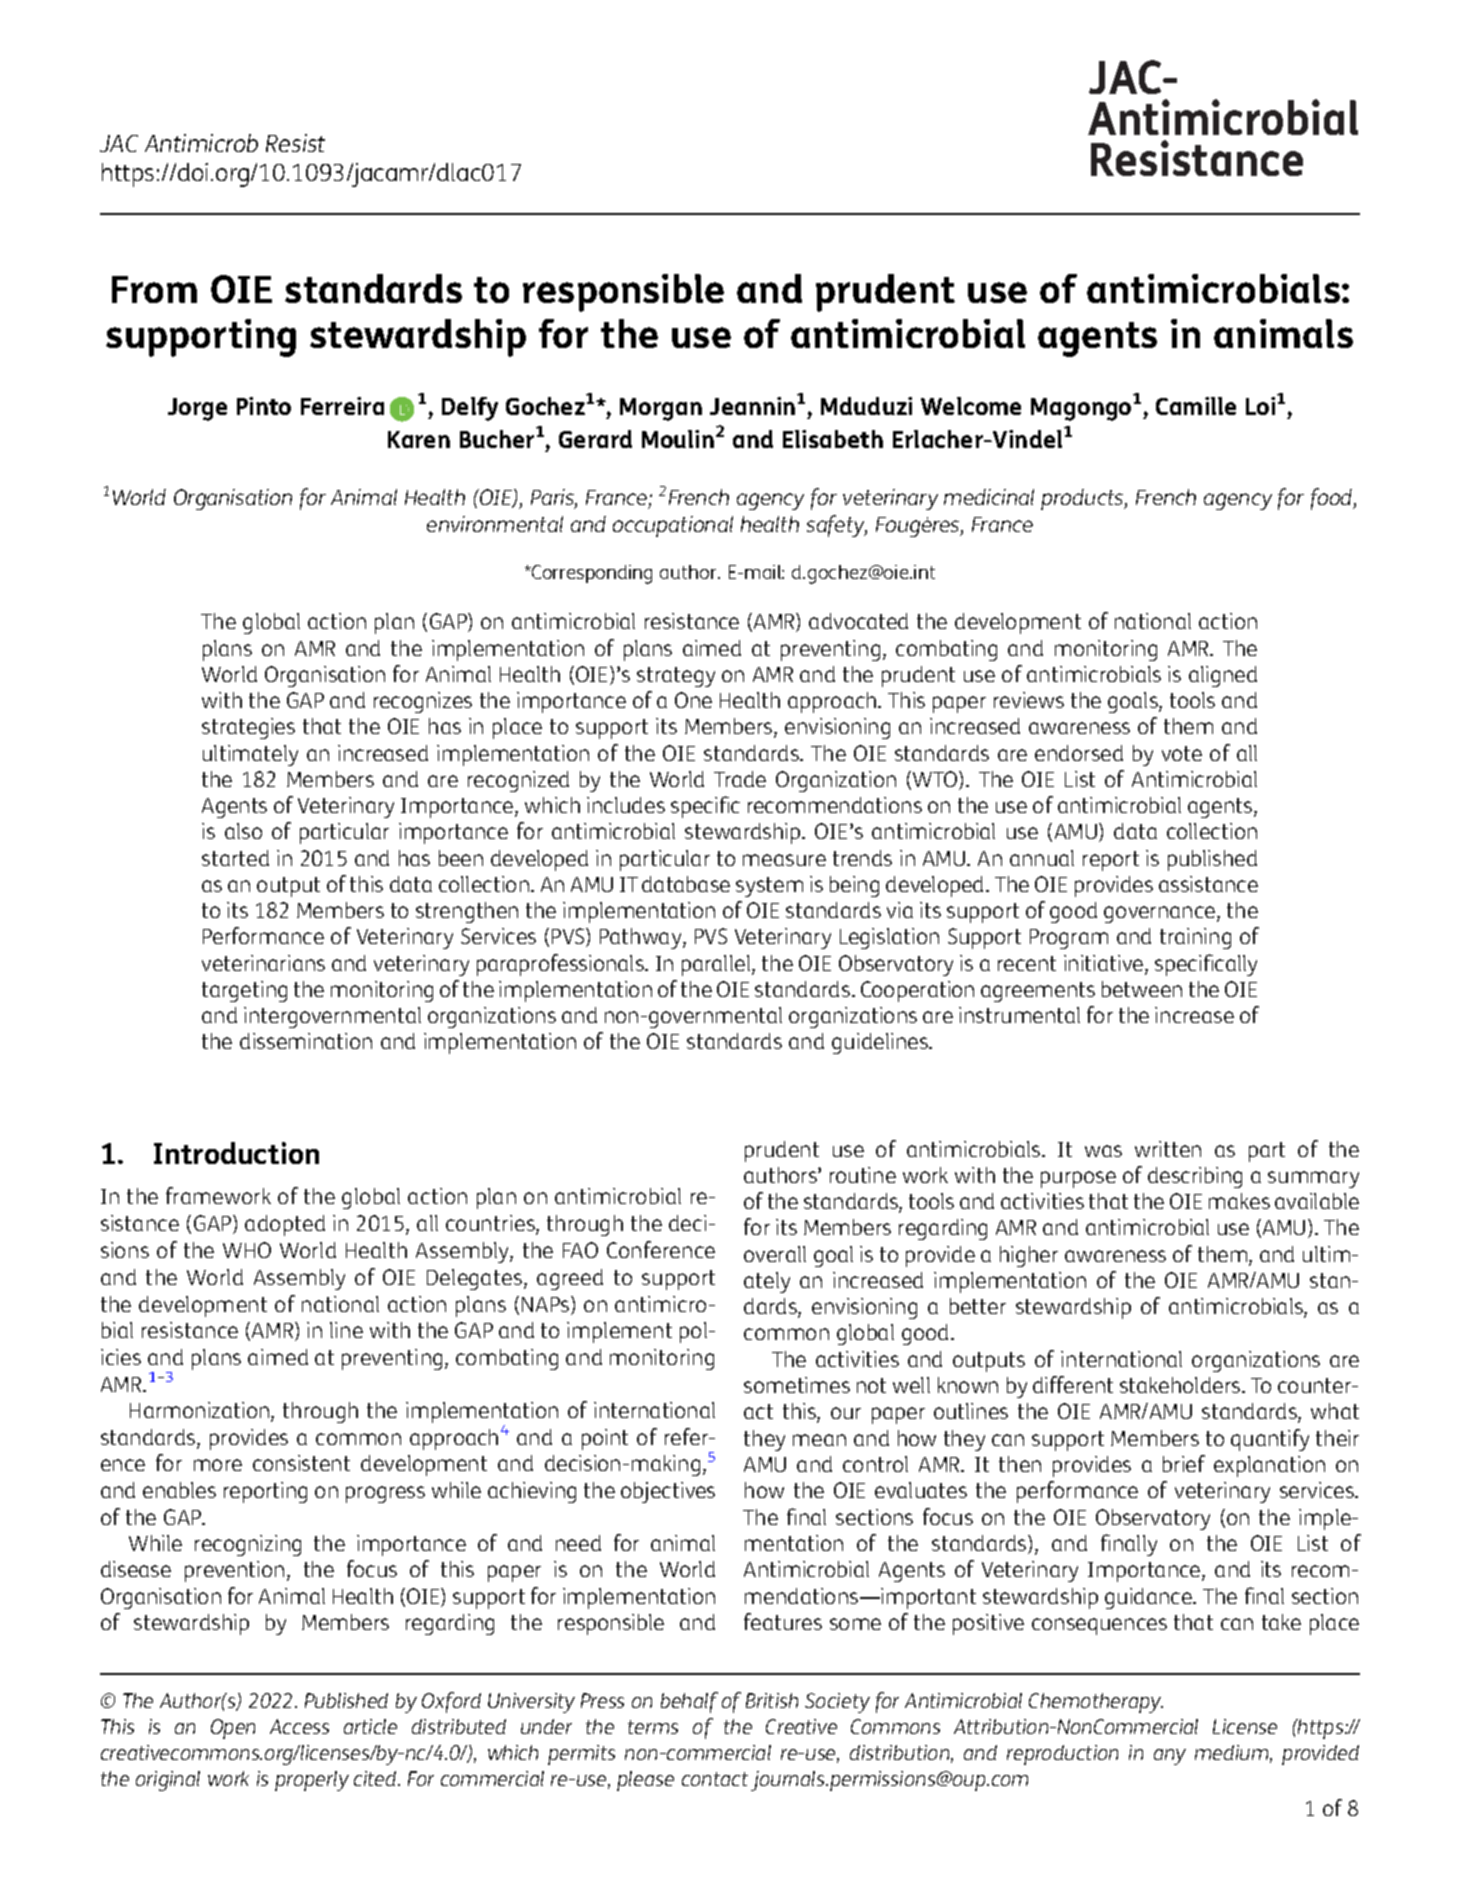  I want to click on British, so click(772, 1700).
